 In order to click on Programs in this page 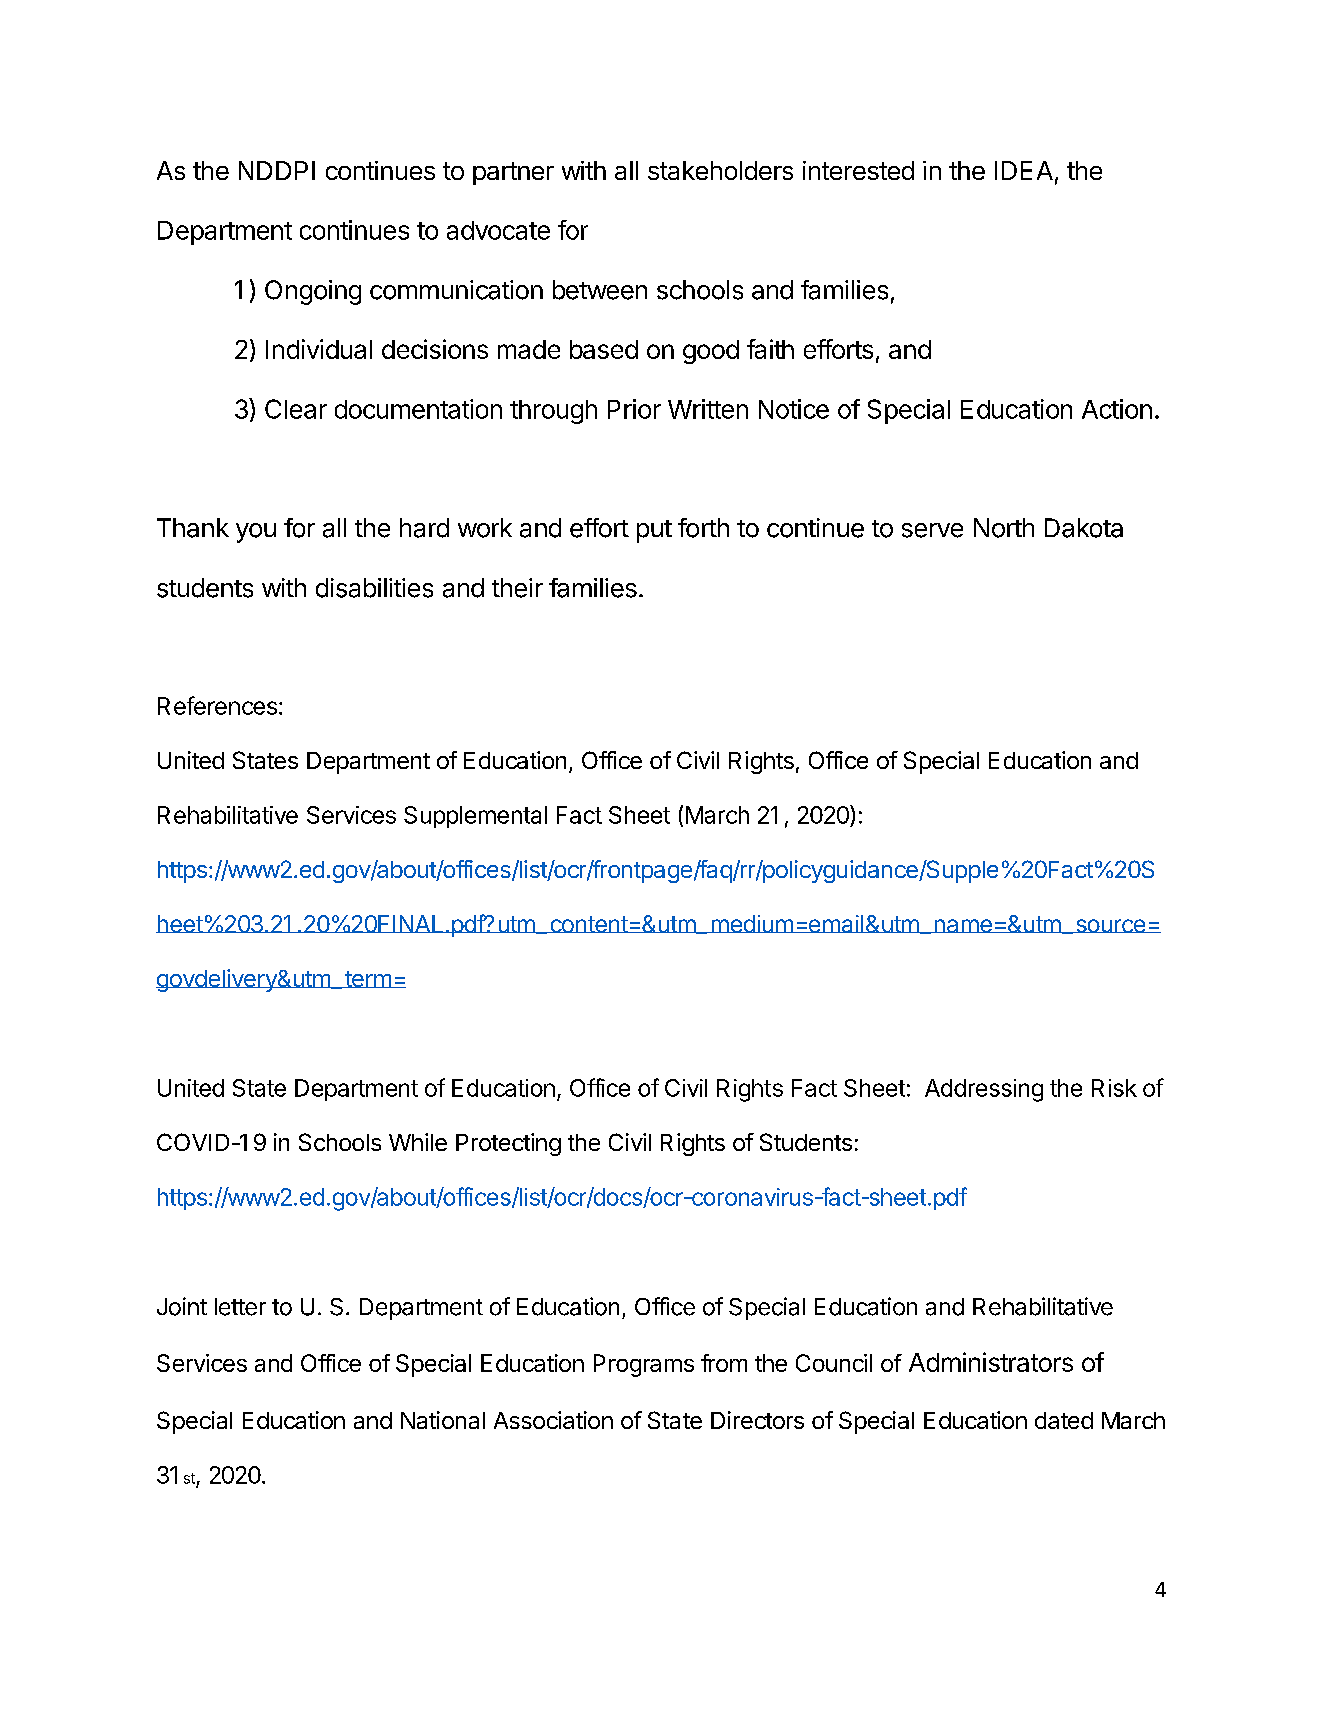, I will do `click(644, 1365)`.
